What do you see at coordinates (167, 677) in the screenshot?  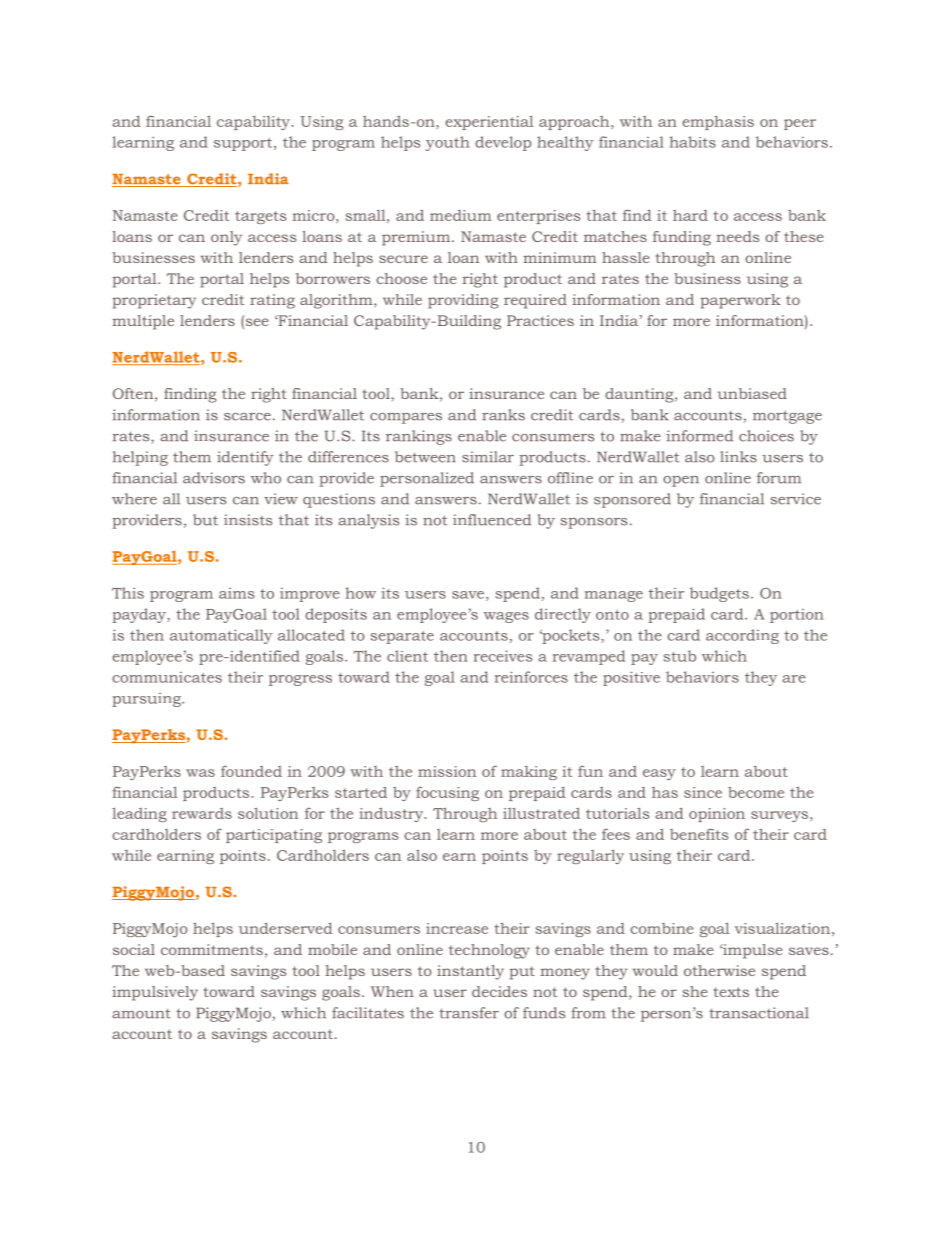 I see `communicates` at bounding box center [167, 677].
